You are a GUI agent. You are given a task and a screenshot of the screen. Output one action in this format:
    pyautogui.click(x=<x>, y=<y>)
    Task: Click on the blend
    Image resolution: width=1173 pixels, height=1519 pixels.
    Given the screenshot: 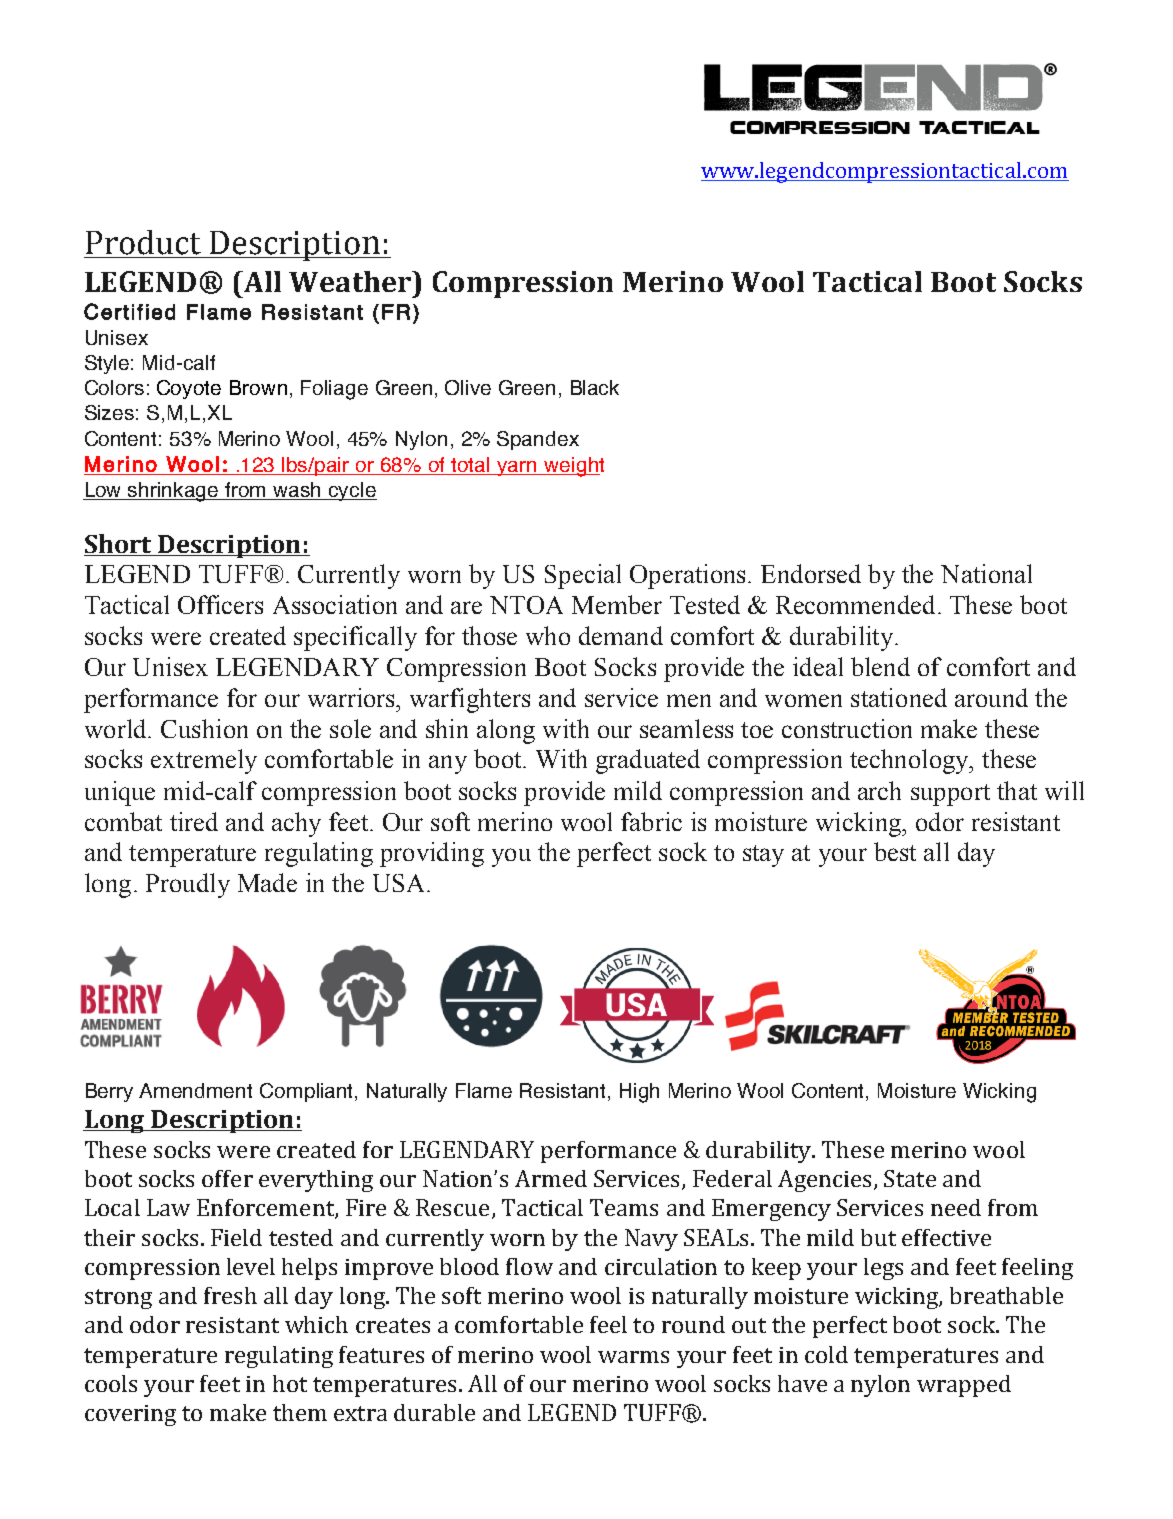 What is the action you would take?
    pyautogui.click(x=880, y=666)
